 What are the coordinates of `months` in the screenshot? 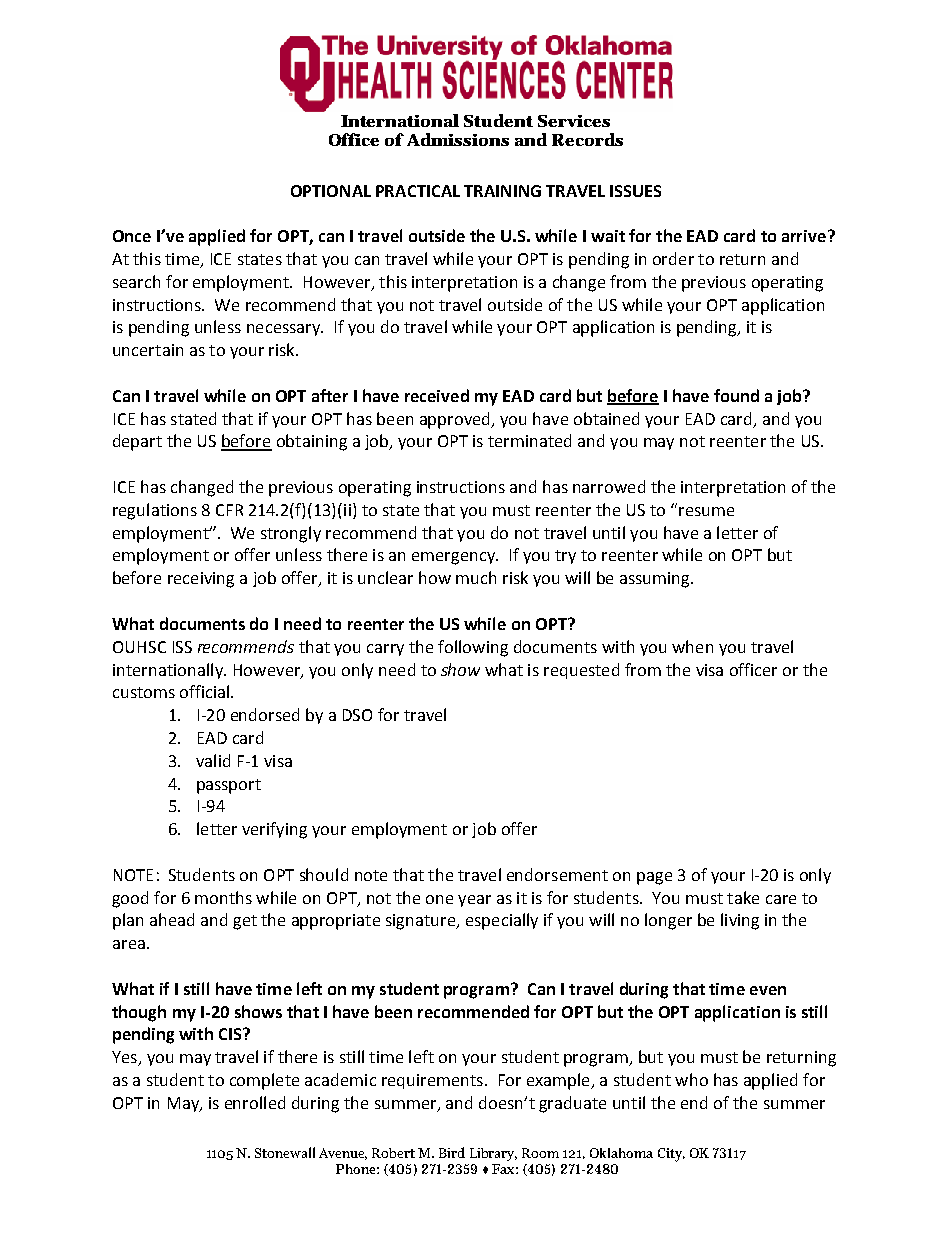 It's located at (223, 897).
